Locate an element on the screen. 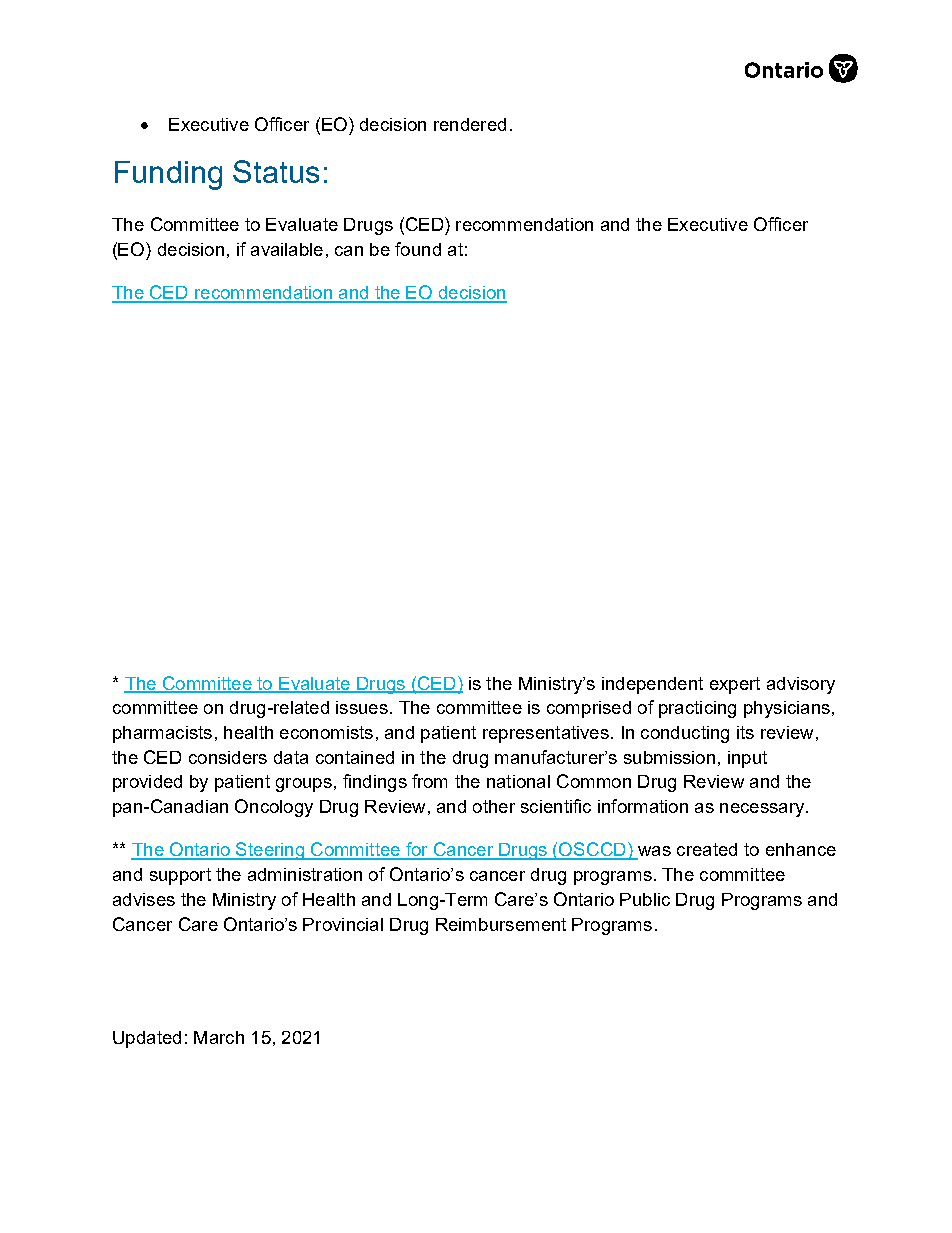 This screenshot has width=952, height=1233. Reimbursement is located at coordinates (501, 924).
